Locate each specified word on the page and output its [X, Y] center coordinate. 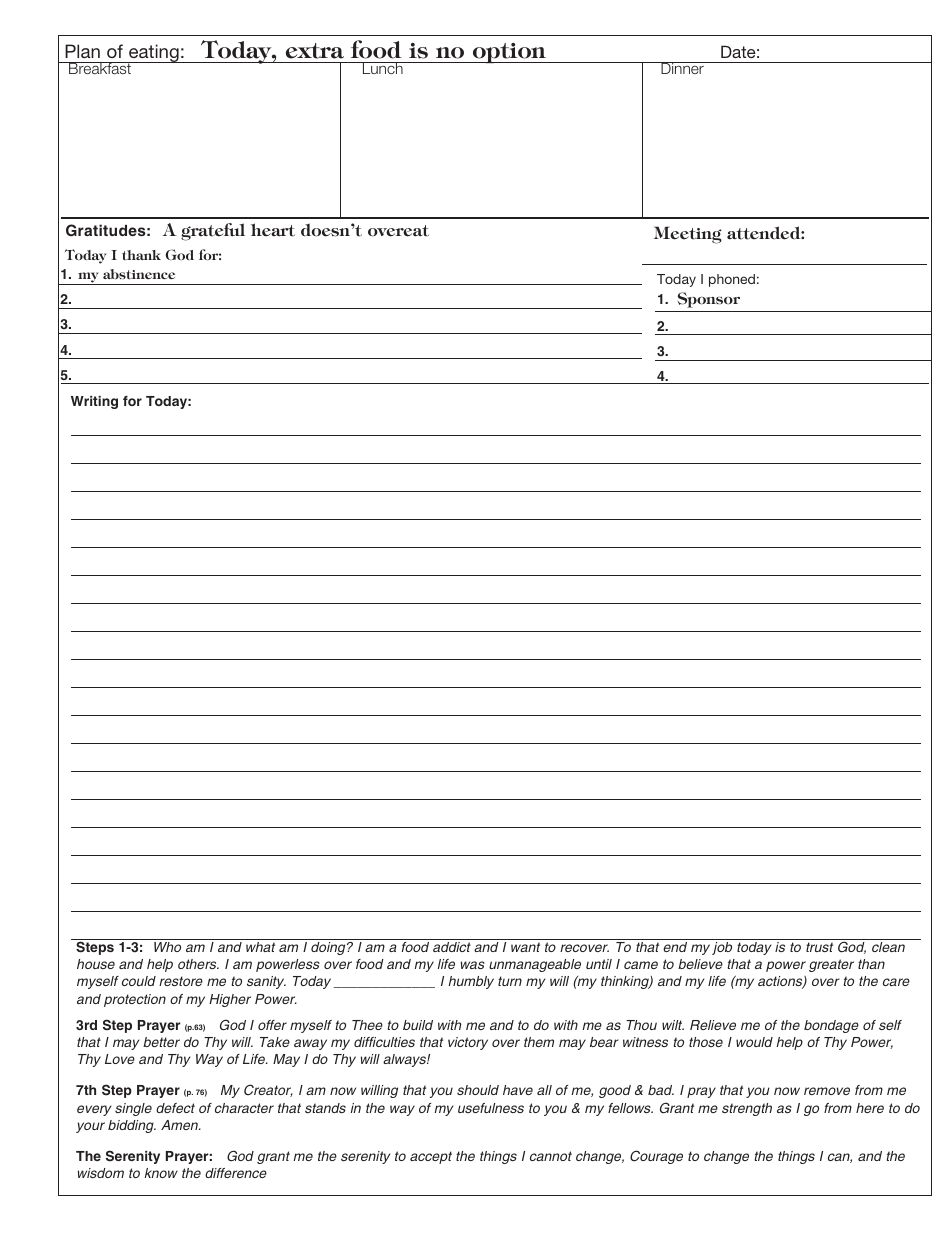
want [525, 947]
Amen [181, 1125]
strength [747, 1109]
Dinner [682, 68]
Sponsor [709, 300]
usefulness [491, 1108]
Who [167, 947]
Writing [94, 402]
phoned [732, 280]
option [510, 53]
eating [154, 54]
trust [819, 947]
